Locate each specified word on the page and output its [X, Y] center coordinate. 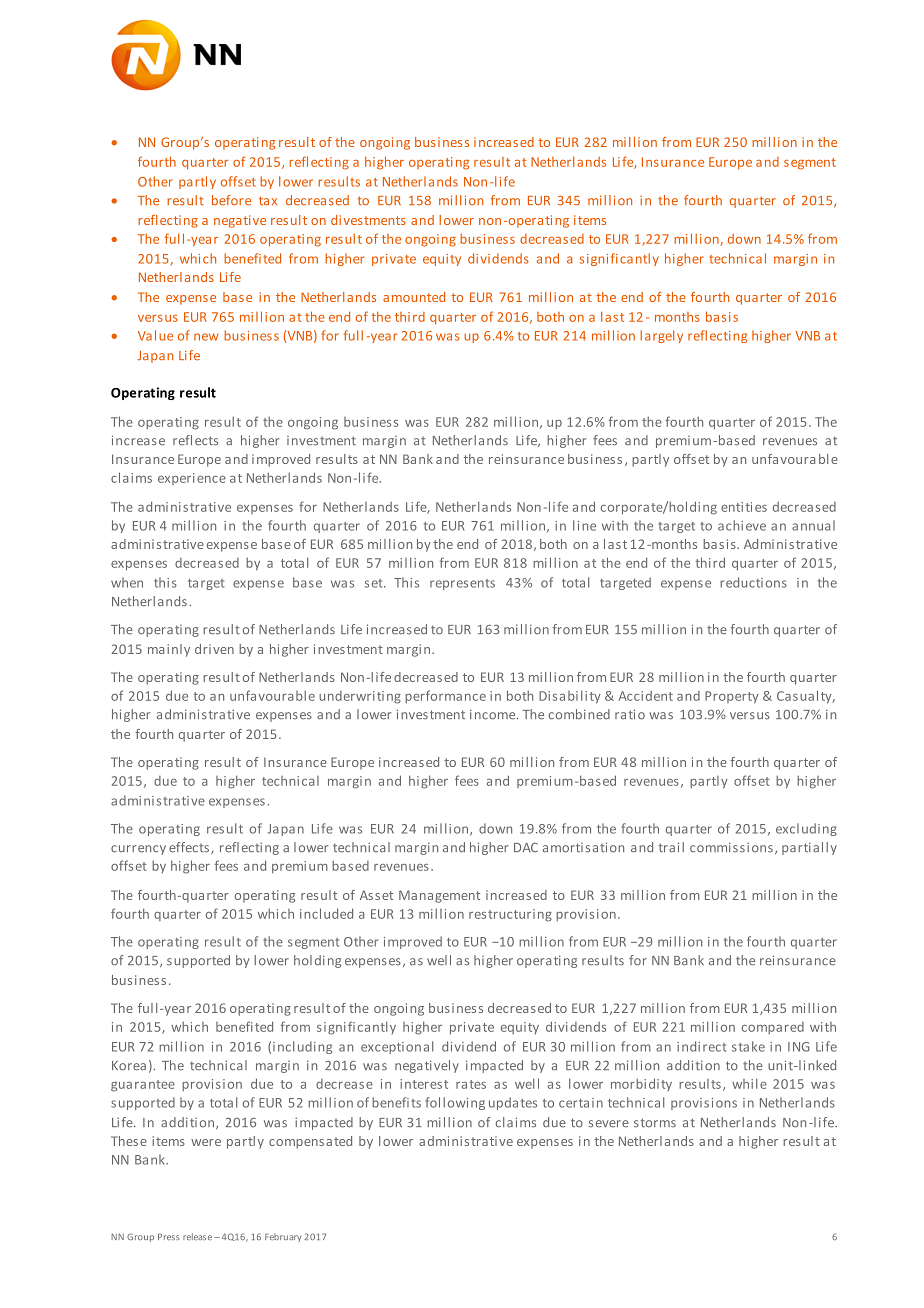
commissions [731, 847]
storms [655, 1123]
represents [462, 584]
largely [661, 336]
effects [189, 847]
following [455, 1103]
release [197, 1236]
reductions [753, 582]
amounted [414, 297]
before [231, 200]
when [127, 582]
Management [439, 896]
